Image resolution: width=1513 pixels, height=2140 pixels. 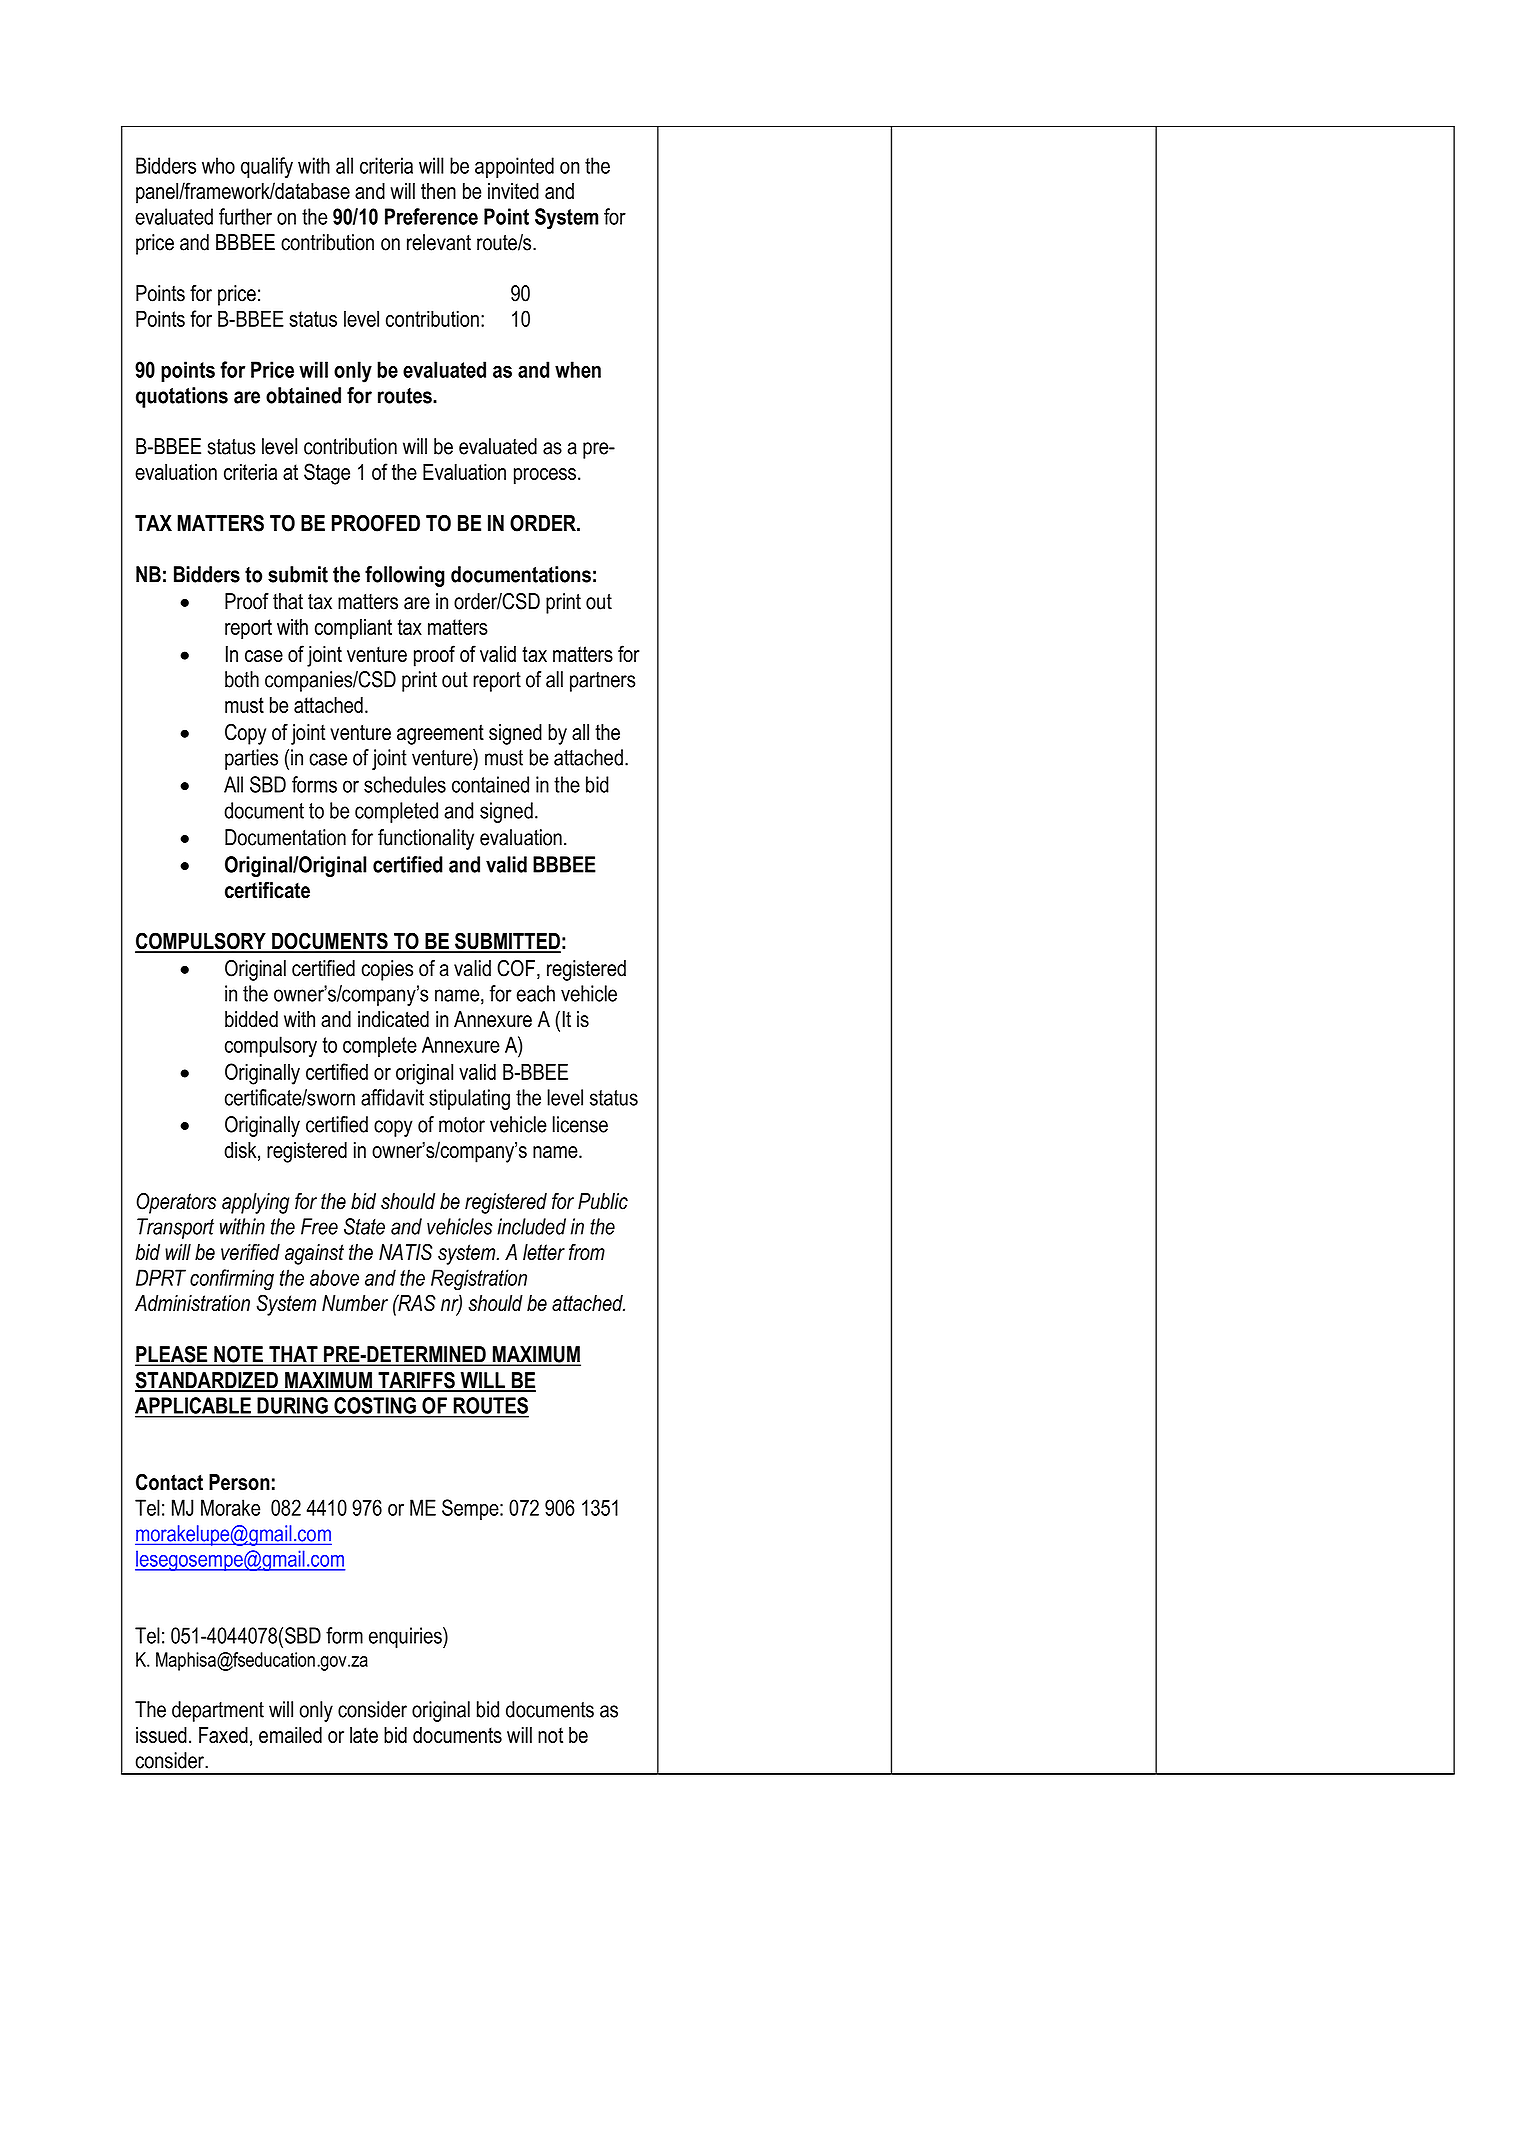 What do you see at coordinates (218, 1711) in the screenshot?
I see `department` at bounding box center [218, 1711].
